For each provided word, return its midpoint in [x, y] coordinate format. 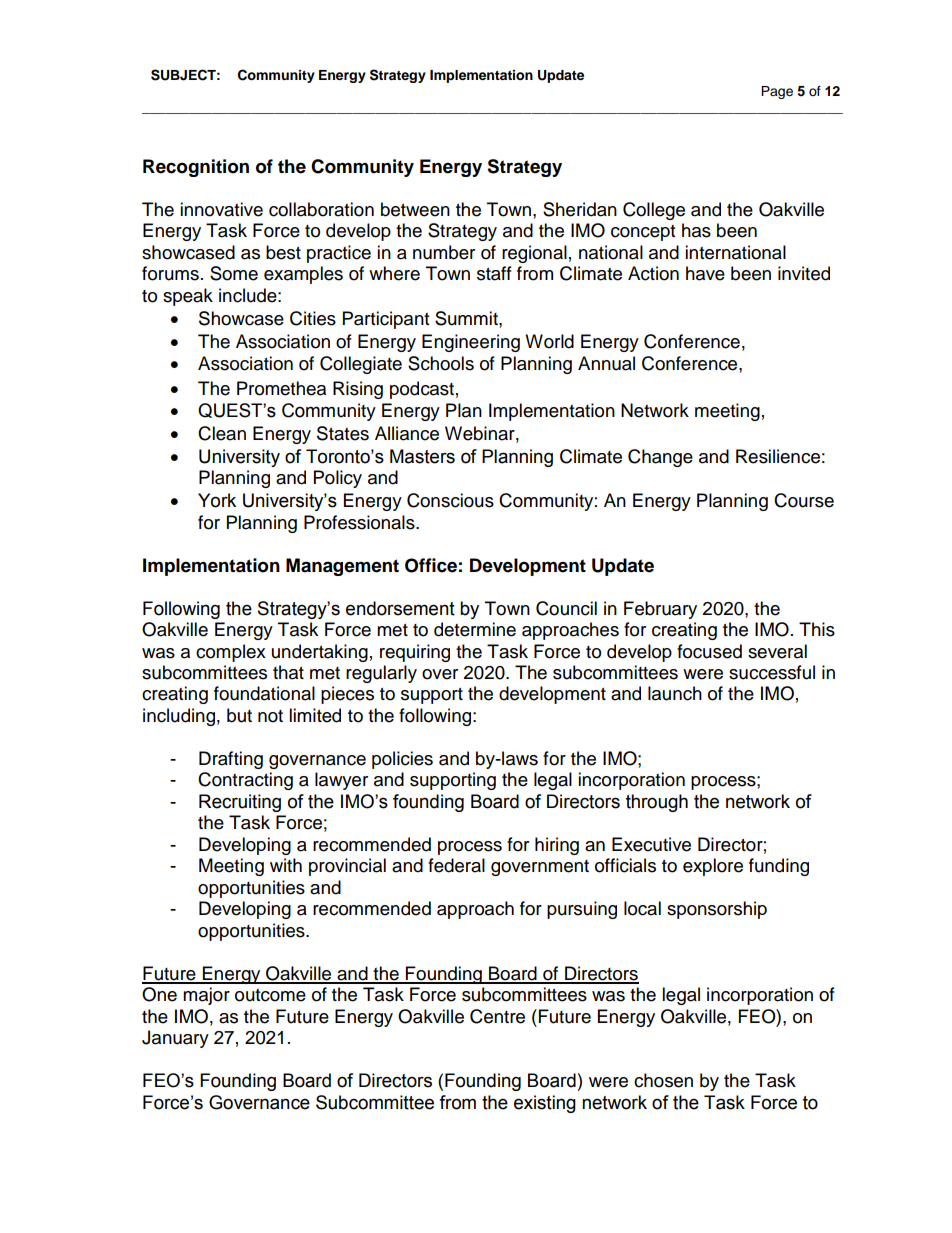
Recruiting [240, 803]
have [705, 273]
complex [231, 653]
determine [475, 629]
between [415, 209]
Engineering [471, 343]
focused [709, 651]
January [175, 1039]
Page [777, 92]
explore [713, 867]
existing [545, 1104]
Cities [313, 318]
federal [456, 865]
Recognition [196, 168]
